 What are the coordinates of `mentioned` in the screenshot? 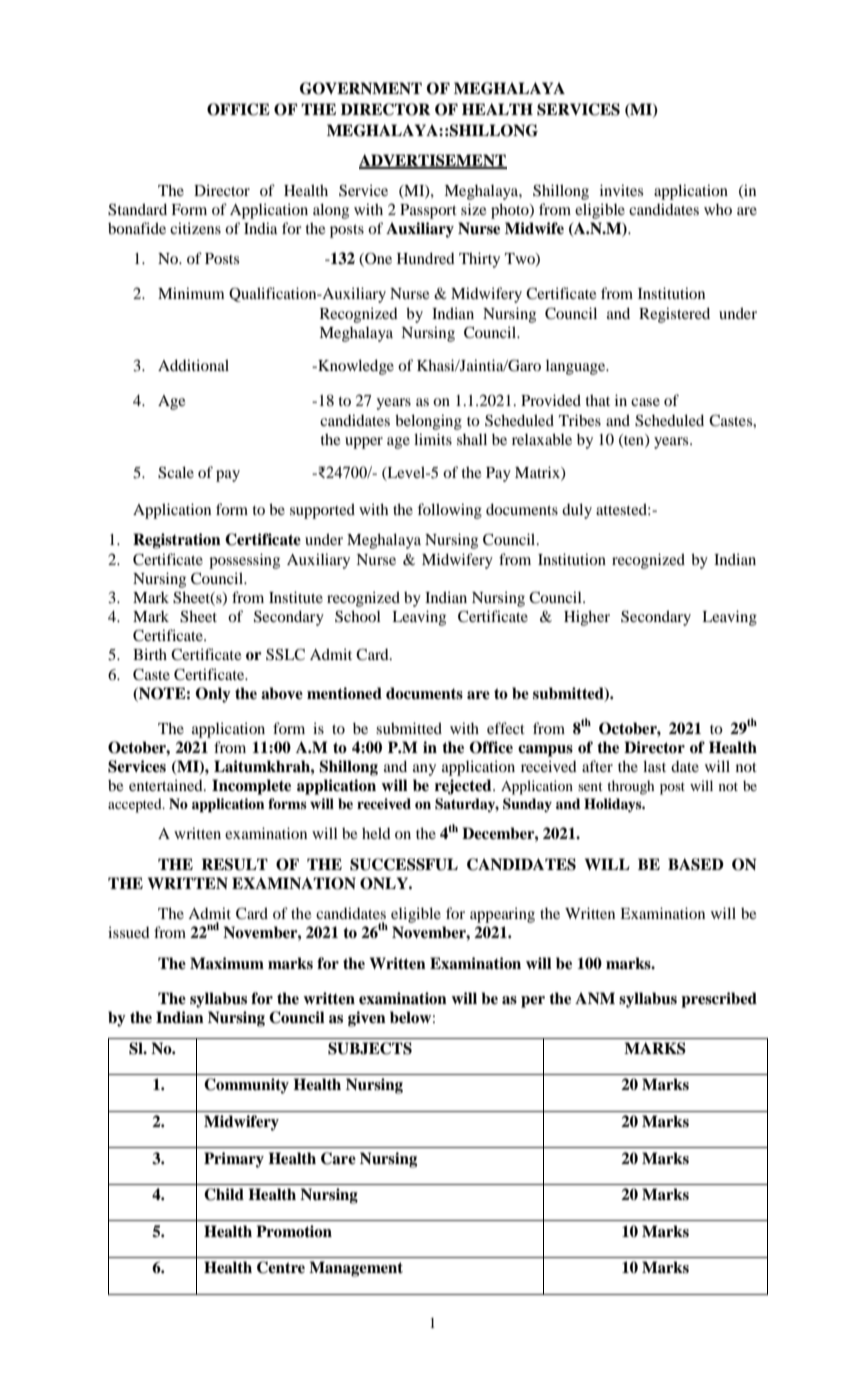 It's located at (344, 693).
